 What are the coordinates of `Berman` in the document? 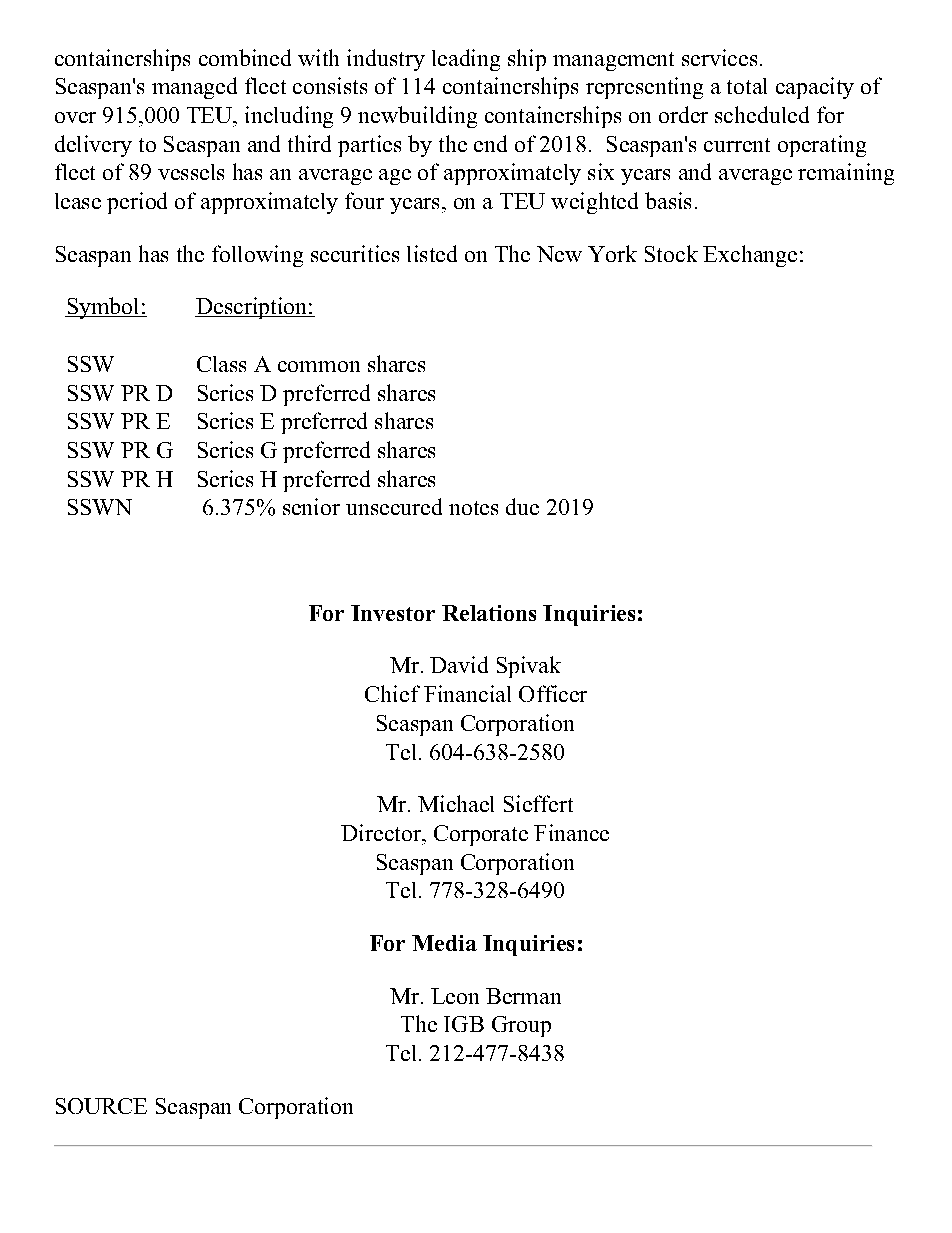 It's located at (523, 996).
